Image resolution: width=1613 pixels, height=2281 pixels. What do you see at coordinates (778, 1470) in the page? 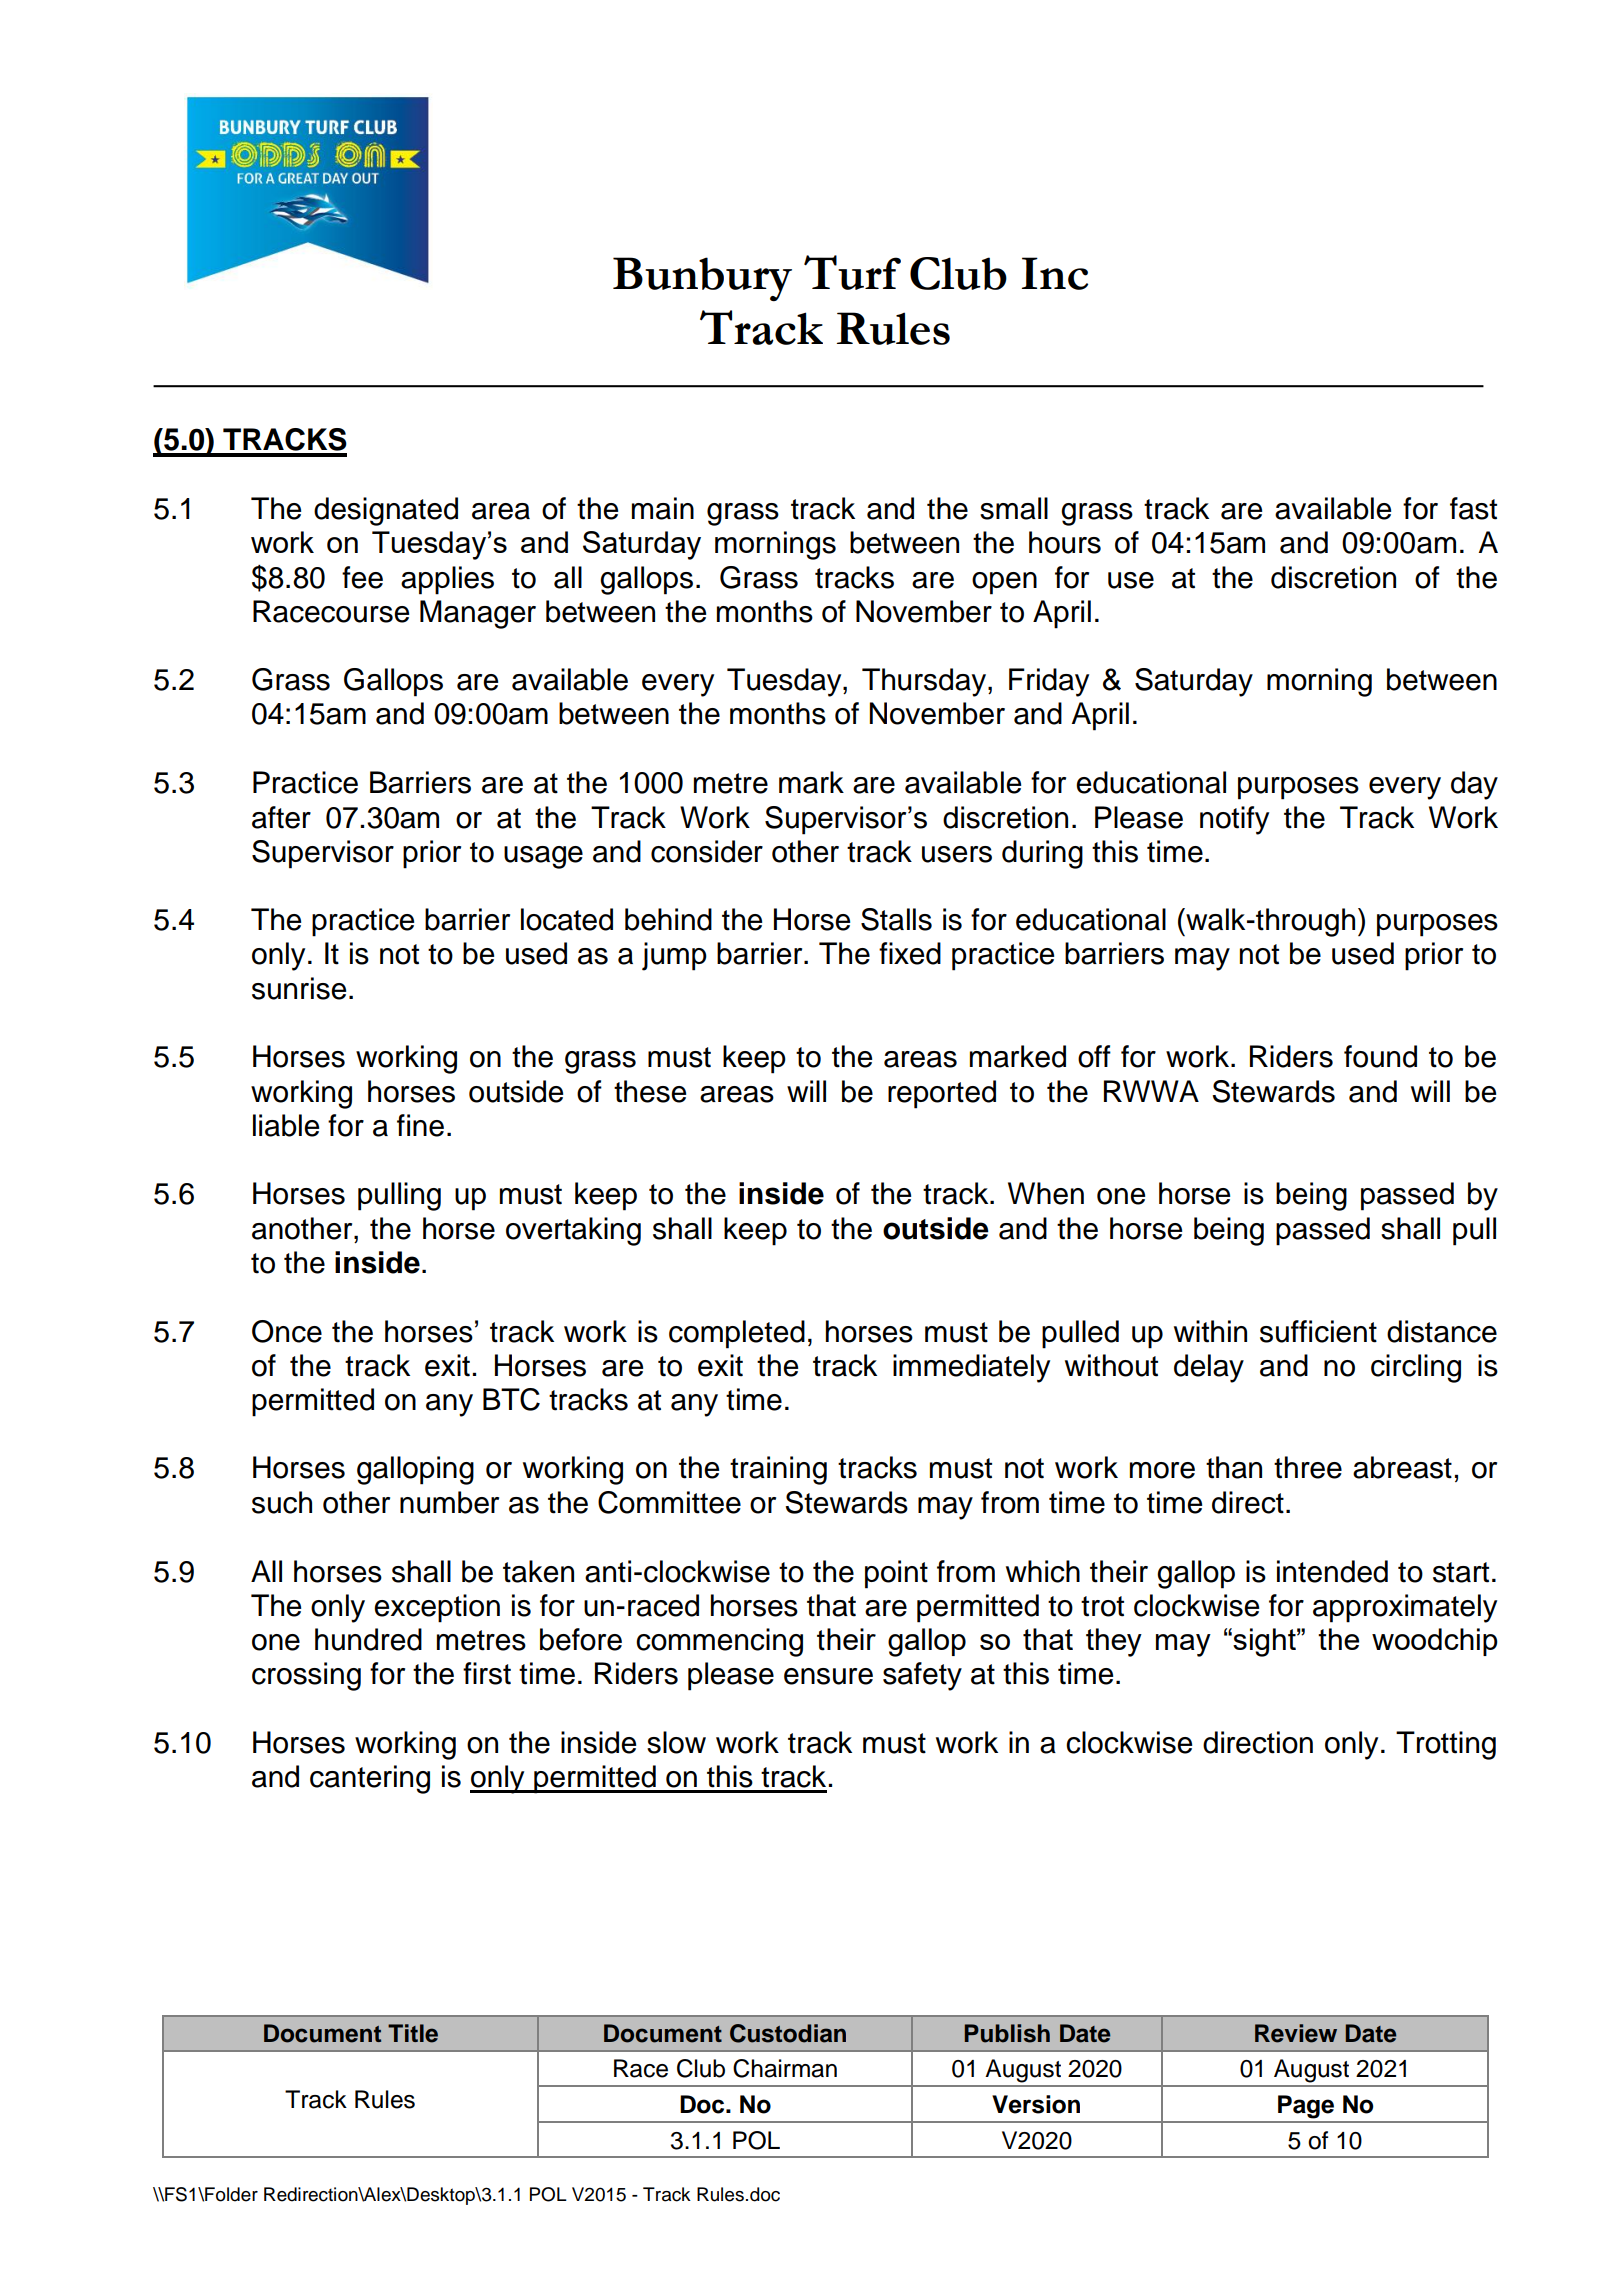
I see `training` at bounding box center [778, 1470].
